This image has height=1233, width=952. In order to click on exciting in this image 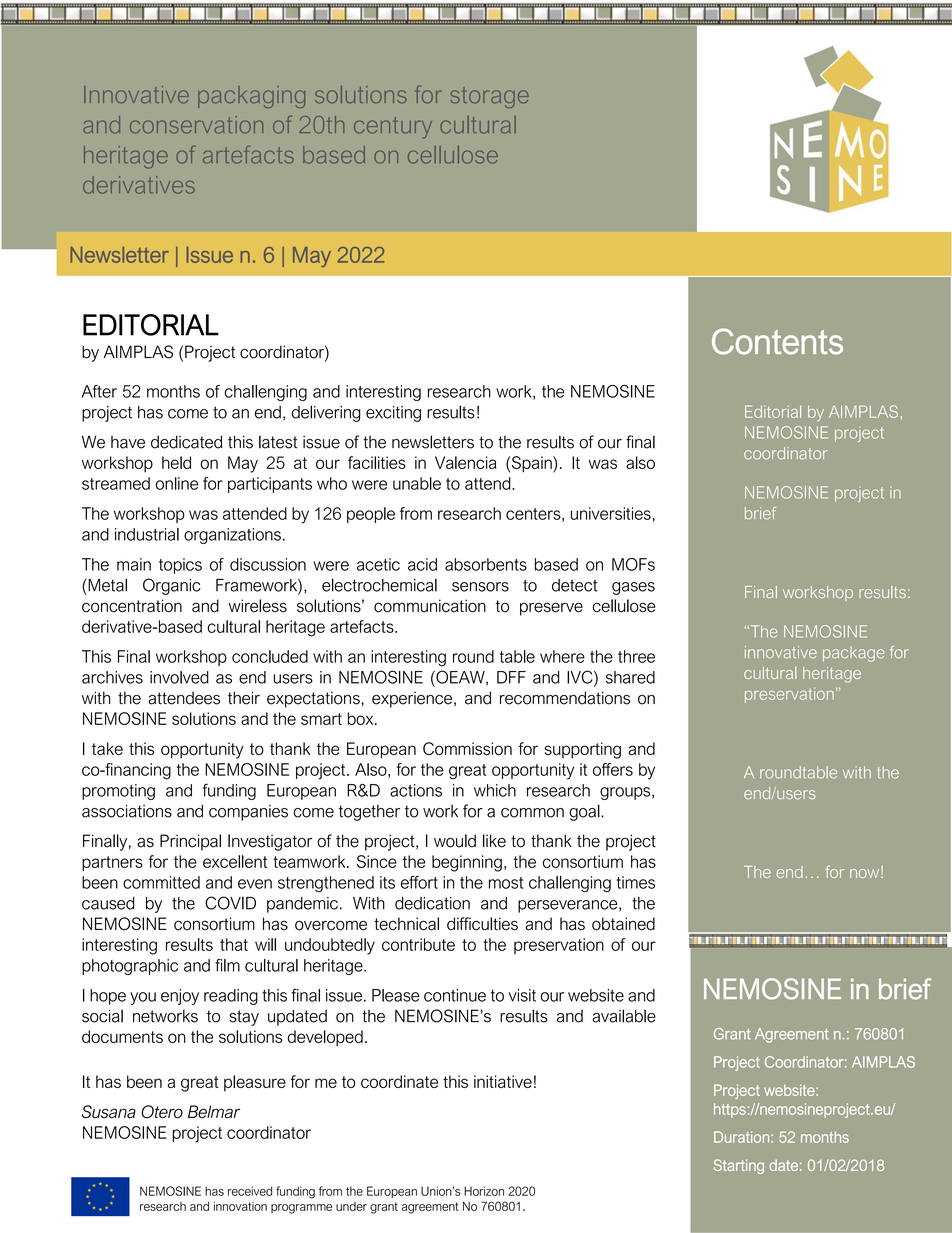, I will do `click(393, 414)`.
